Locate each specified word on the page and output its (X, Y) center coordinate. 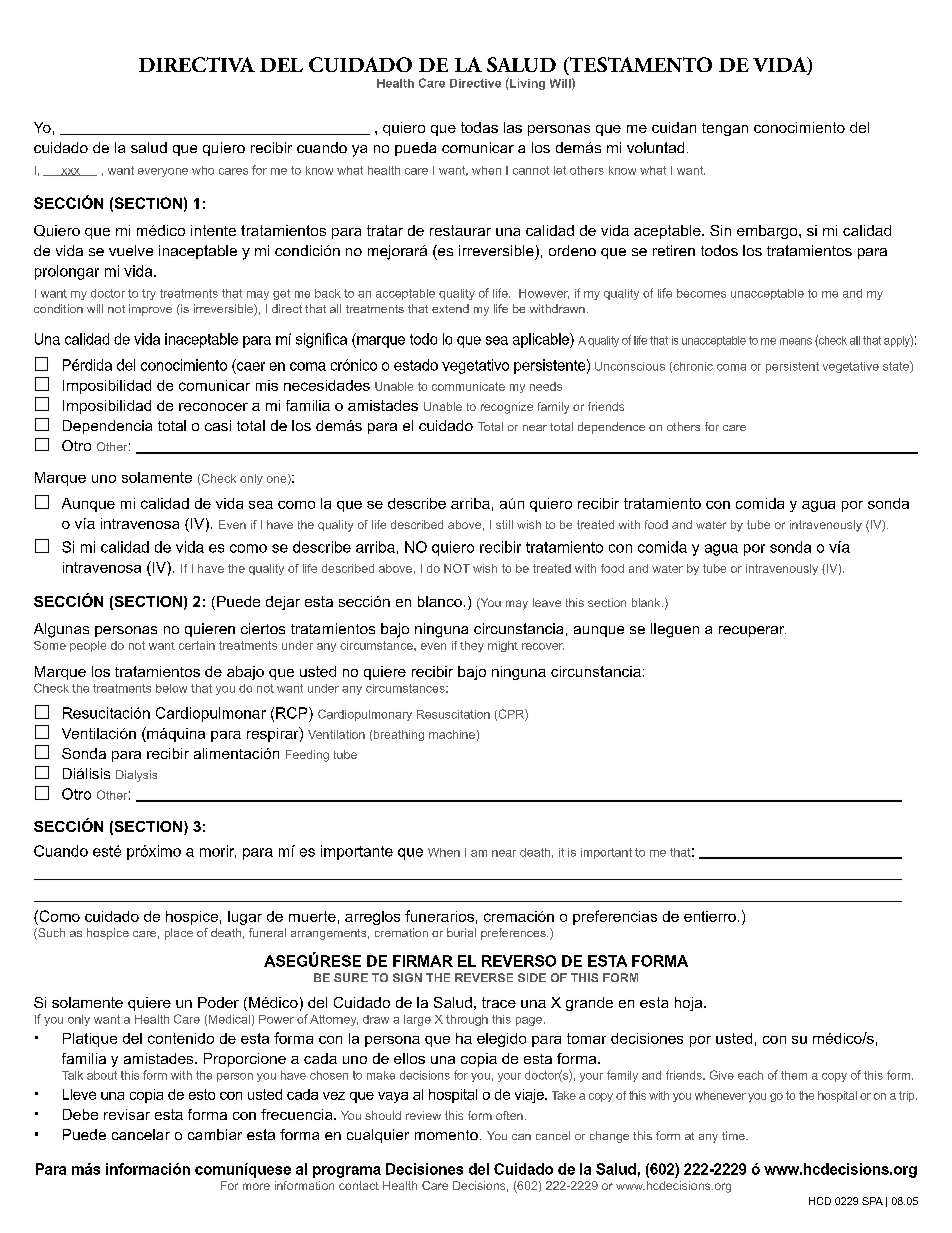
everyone (163, 172)
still (504, 524)
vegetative (851, 367)
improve (150, 310)
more (256, 1186)
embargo (768, 232)
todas (479, 127)
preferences (514, 934)
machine (452, 734)
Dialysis (136, 776)
